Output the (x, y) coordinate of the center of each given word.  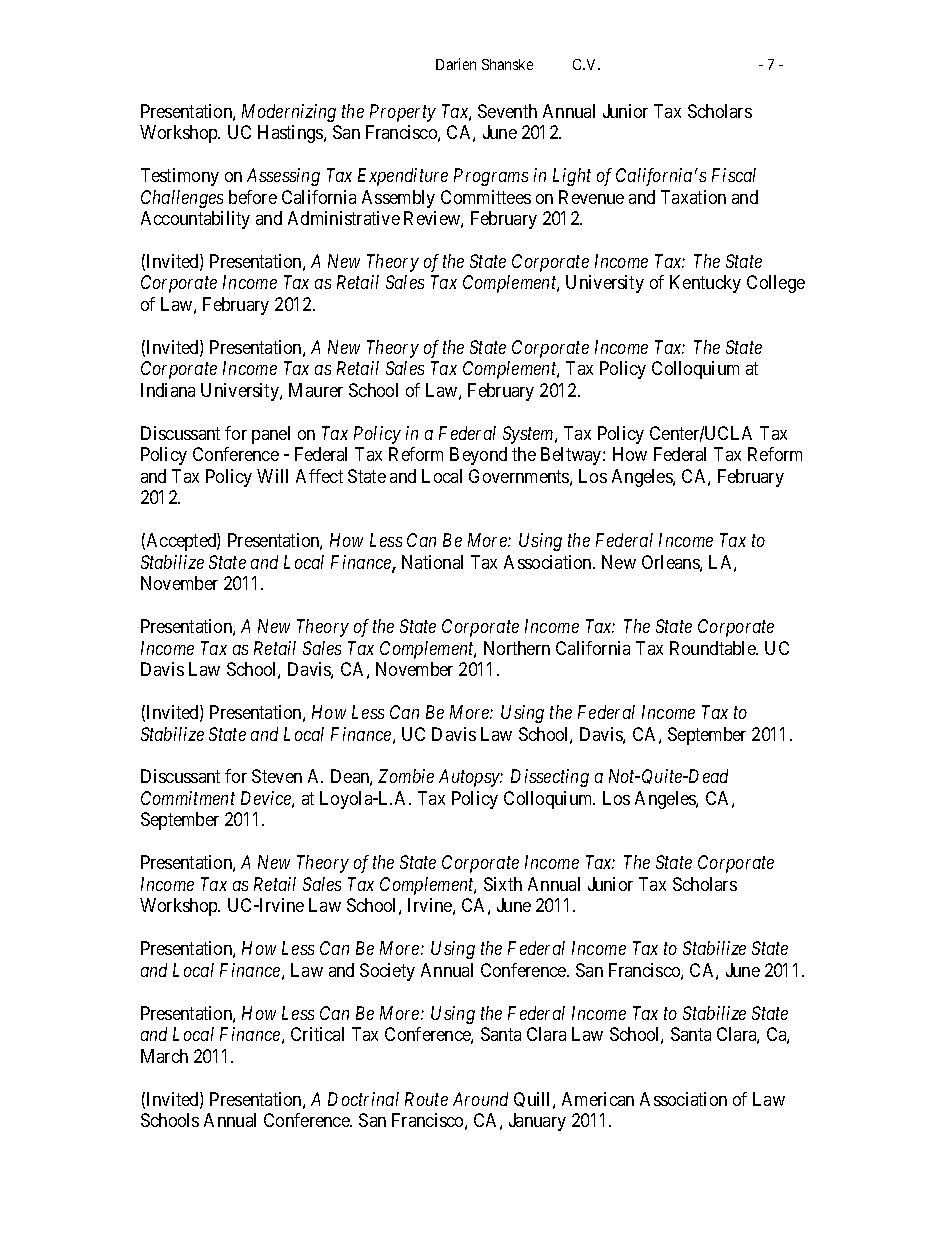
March (164, 1056)
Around (480, 1099)
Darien (456, 64)
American (598, 1099)
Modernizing (289, 113)
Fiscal (734, 175)
